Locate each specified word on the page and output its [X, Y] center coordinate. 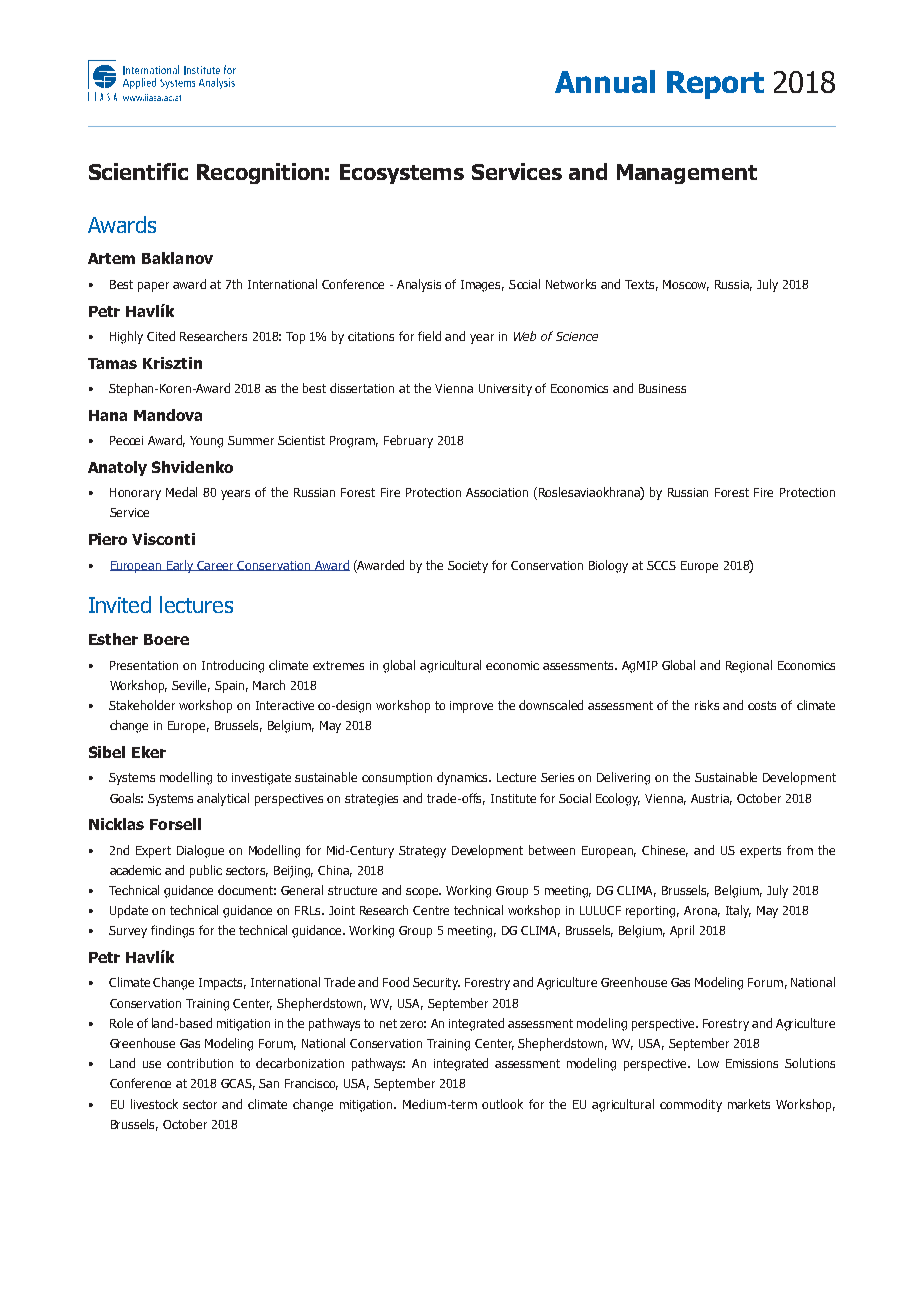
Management [687, 174]
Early [180, 566]
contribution [200, 1063]
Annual [605, 81]
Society [468, 567]
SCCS [661, 565]
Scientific [138, 171]
